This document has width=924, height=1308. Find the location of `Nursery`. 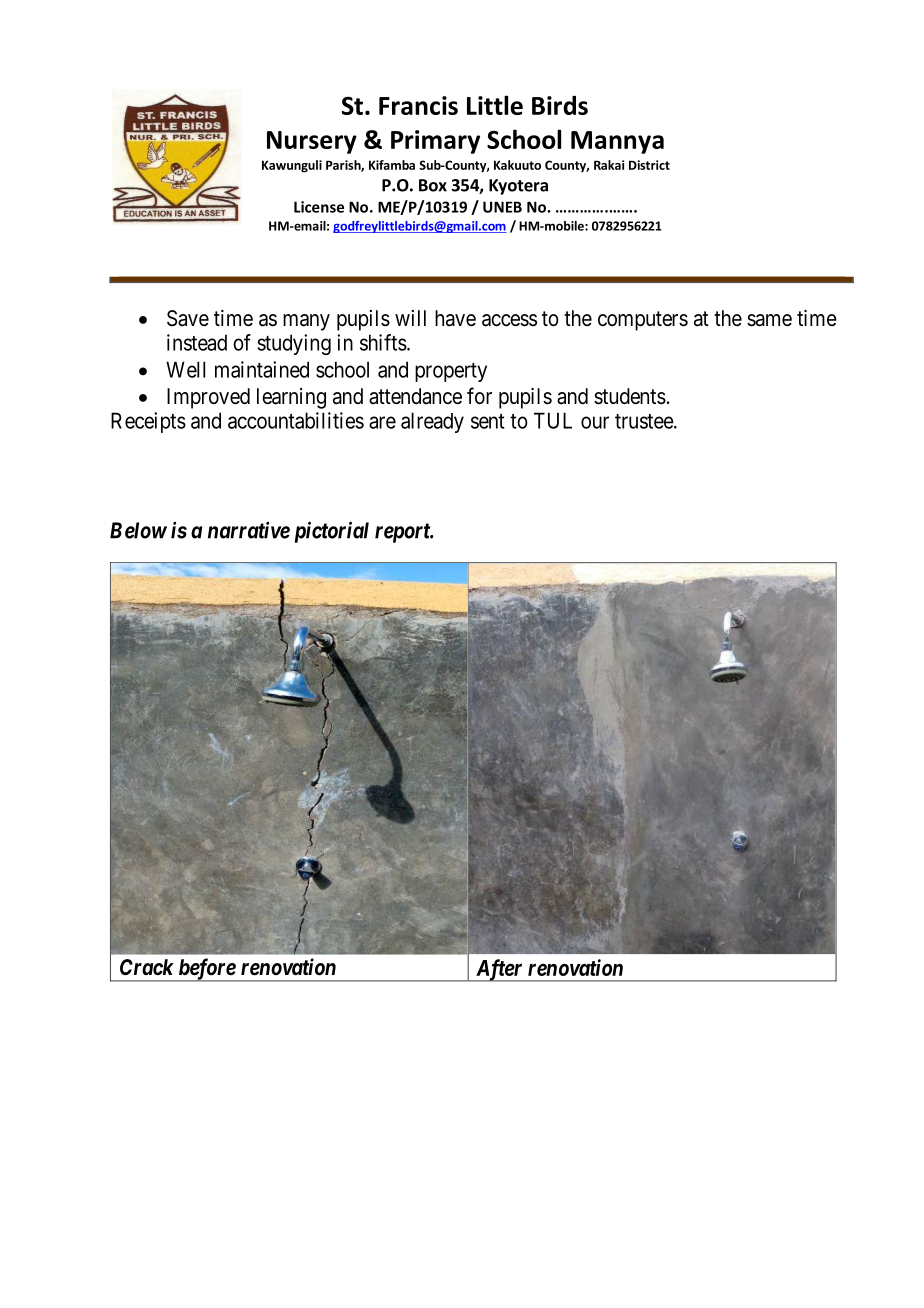

Nursery is located at coordinates (312, 142).
